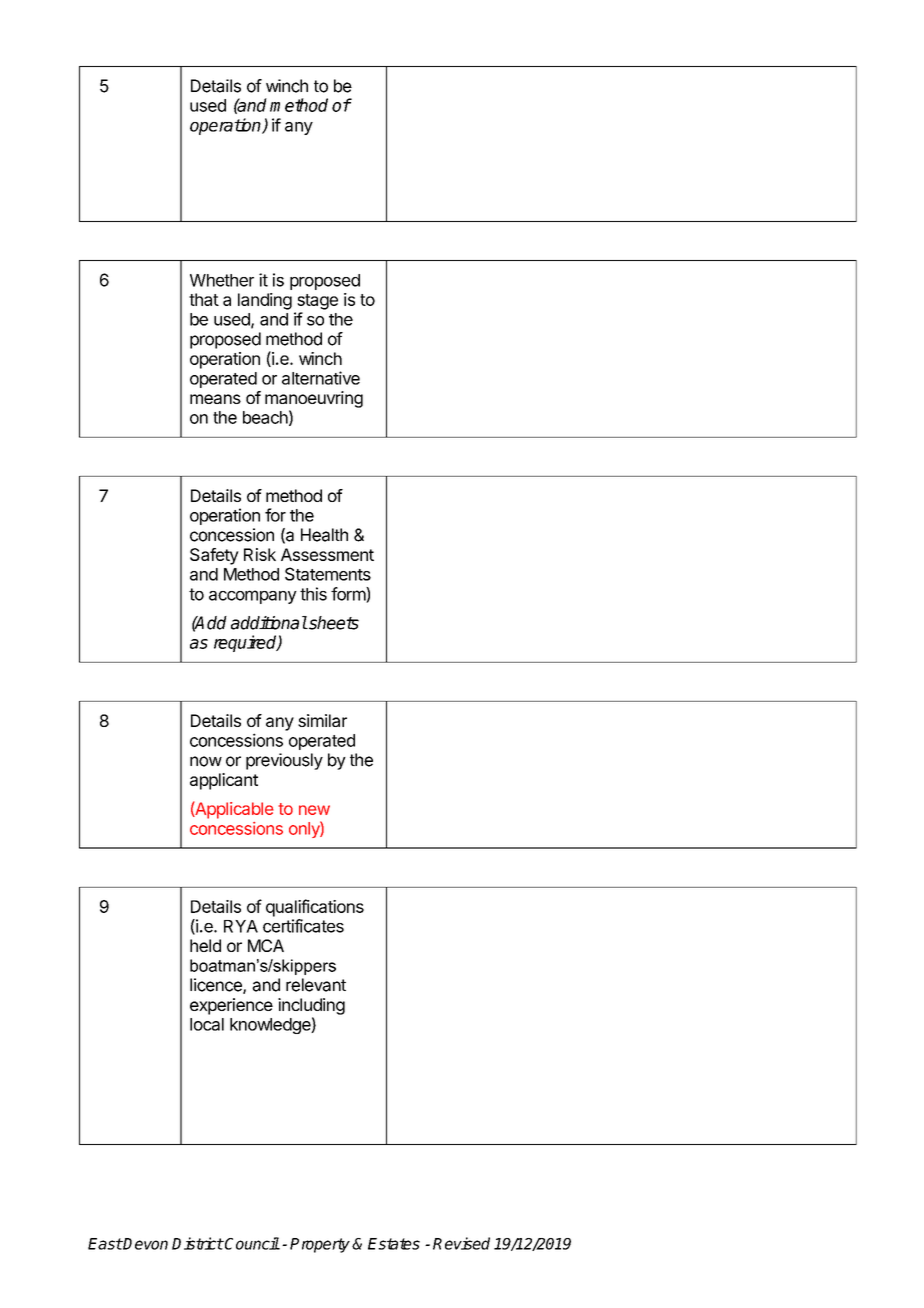 The image size is (924, 1308). What do you see at coordinates (349, 595) in the image?
I see `form` at bounding box center [349, 595].
